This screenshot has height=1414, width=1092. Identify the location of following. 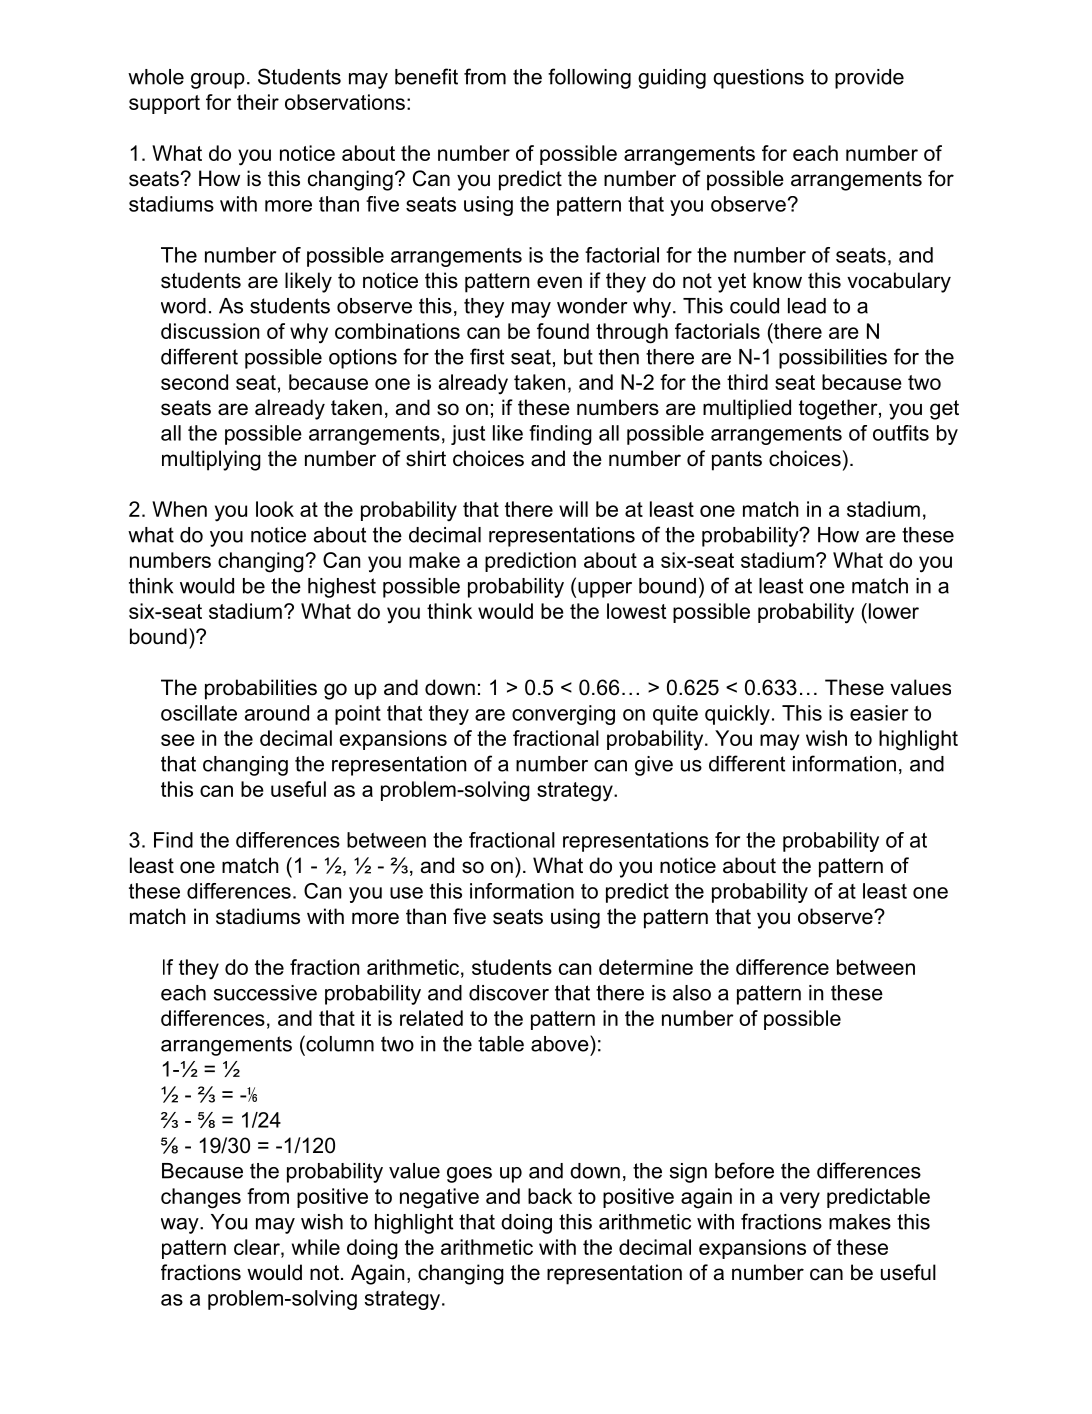
(589, 78).
